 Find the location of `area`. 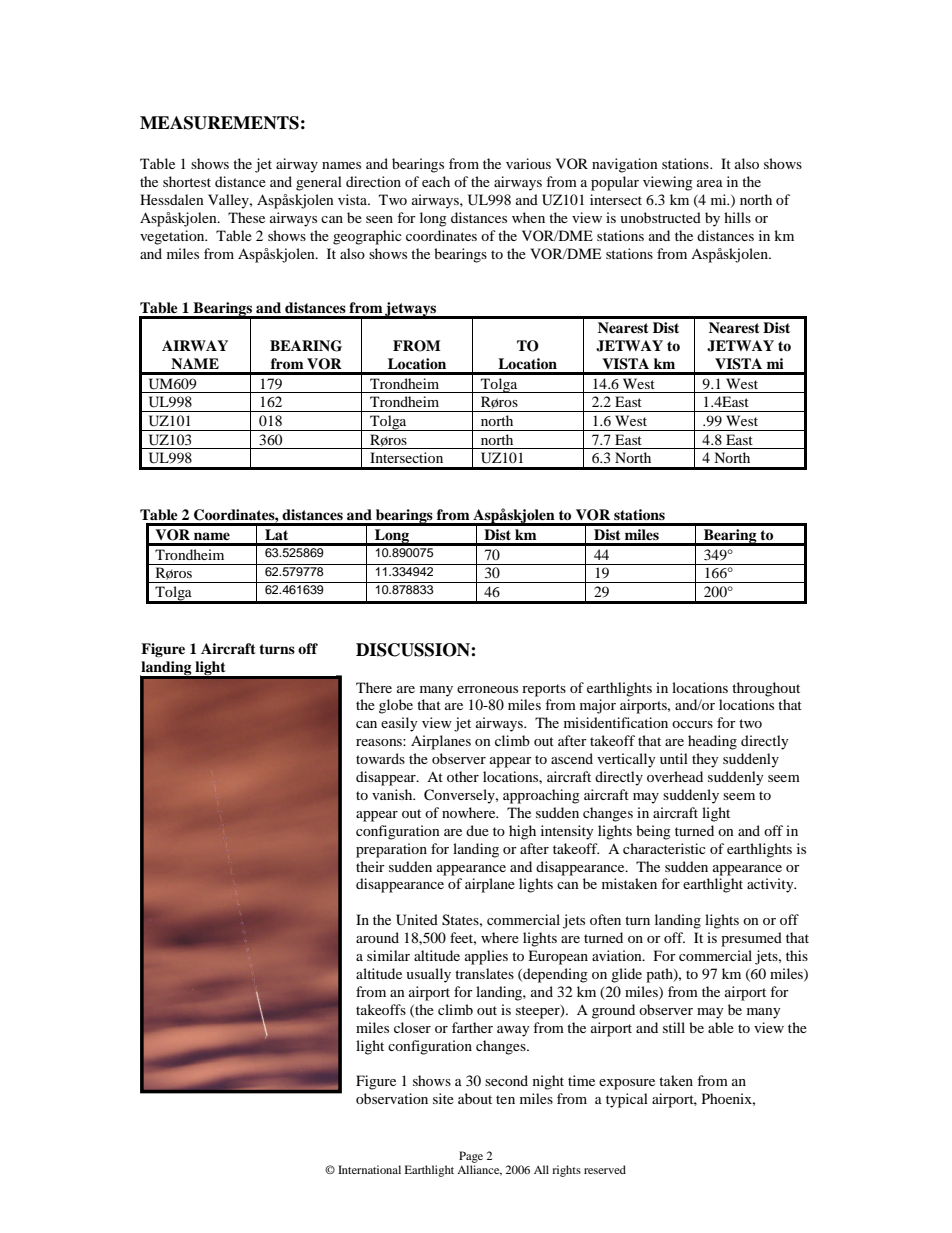

area is located at coordinates (710, 183).
